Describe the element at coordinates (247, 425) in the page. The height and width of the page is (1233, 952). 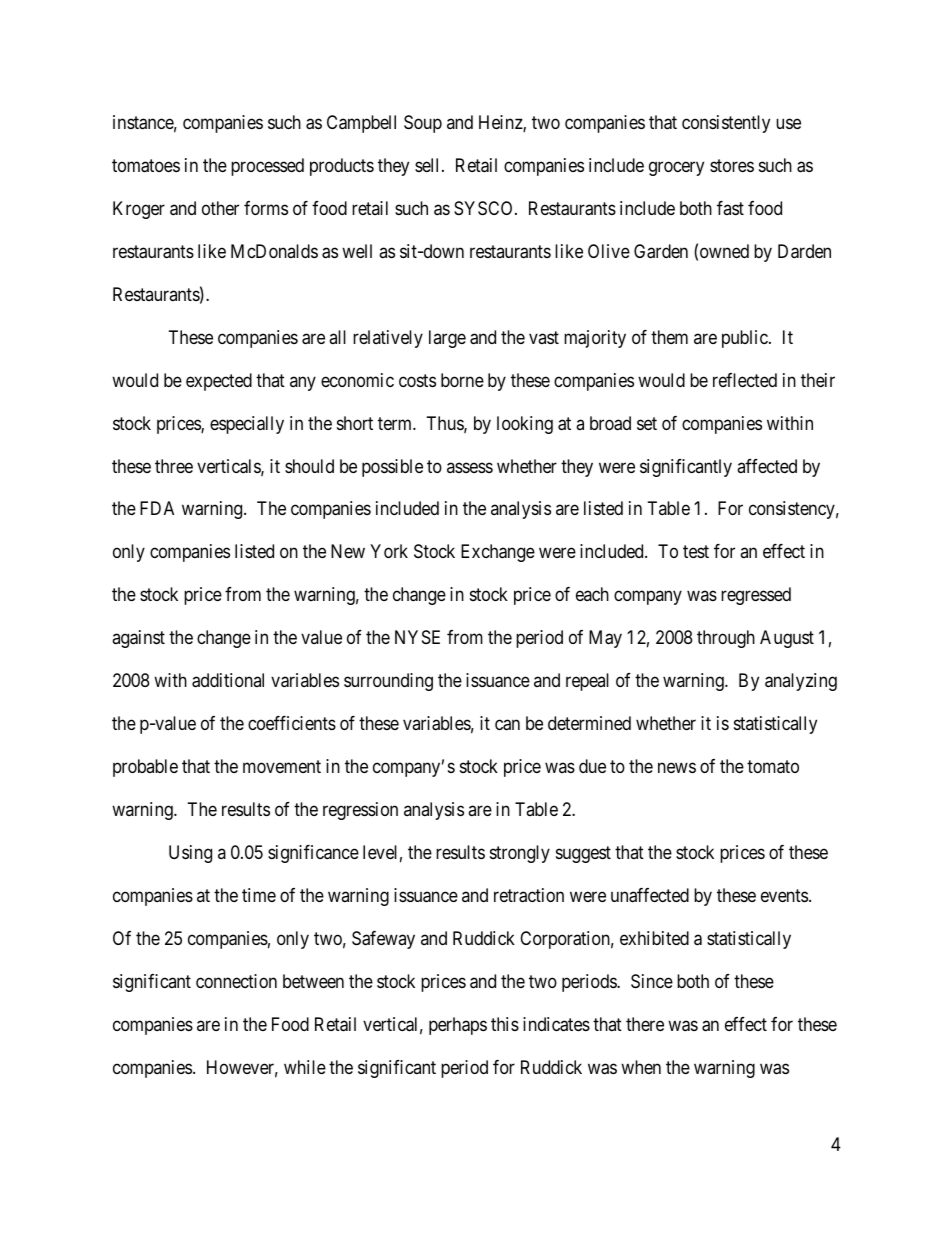
I see `especially` at that location.
